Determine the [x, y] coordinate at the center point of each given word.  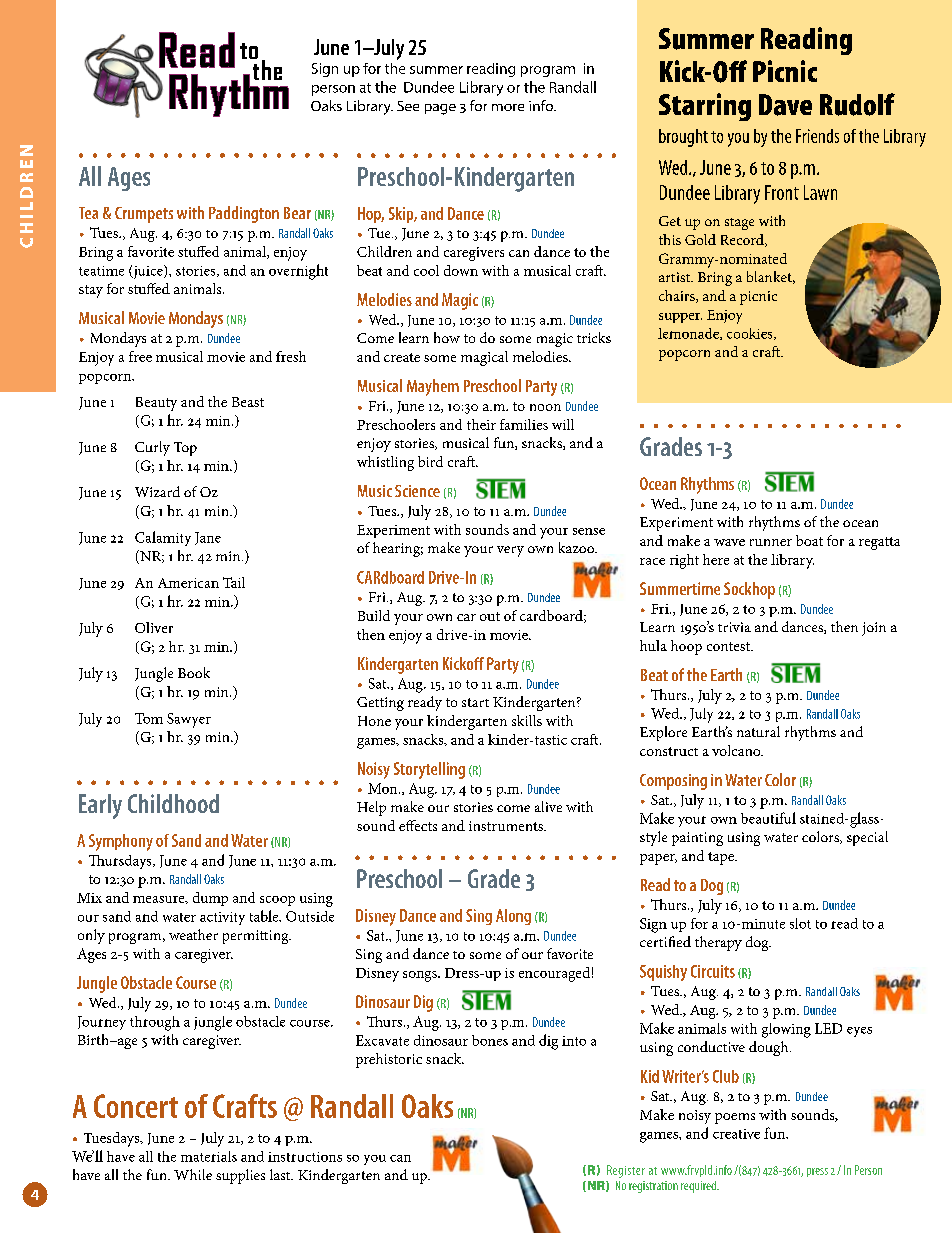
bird [430, 461]
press [817, 1172]
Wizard [157, 491]
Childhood [173, 803]
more [508, 107]
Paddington [244, 214]
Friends [817, 136]
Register [626, 1171]
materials [209, 1156]
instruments [507, 826]
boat [809, 540]
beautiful [768, 818]
